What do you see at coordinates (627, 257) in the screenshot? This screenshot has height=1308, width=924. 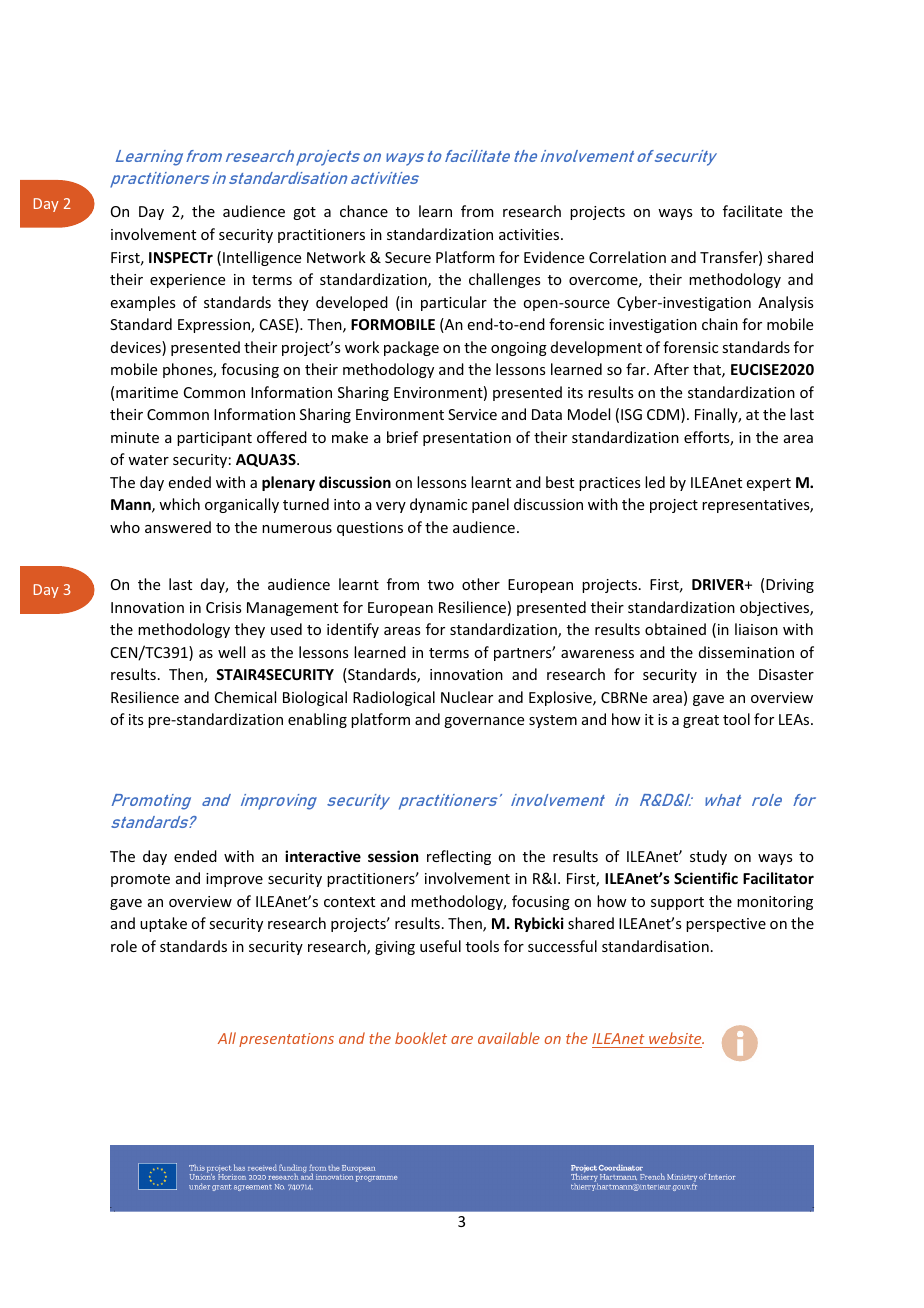 I see `Correlation` at bounding box center [627, 257].
